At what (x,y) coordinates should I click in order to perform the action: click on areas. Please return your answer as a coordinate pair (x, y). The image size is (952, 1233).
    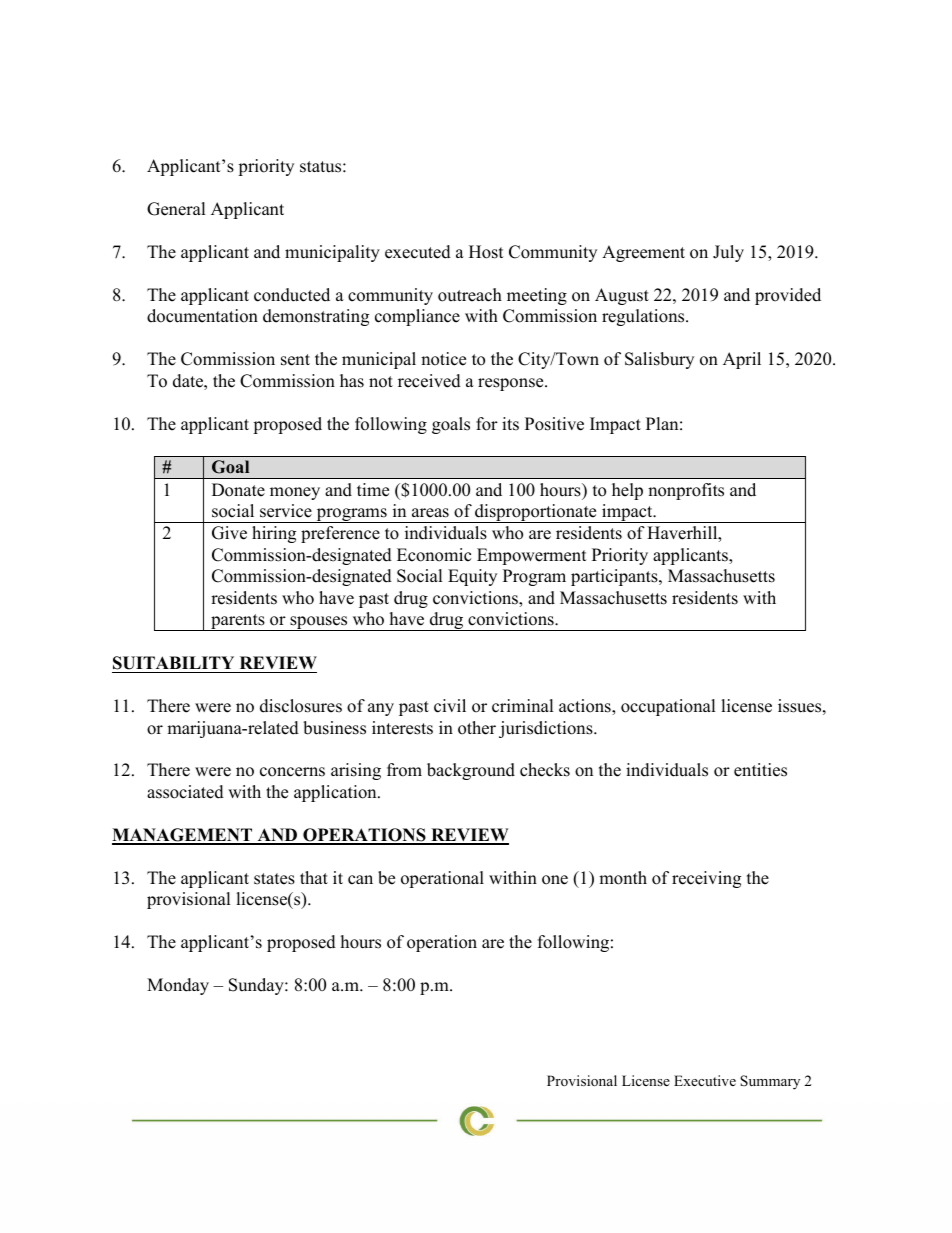
    Looking at the image, I should click on (430, 513).
